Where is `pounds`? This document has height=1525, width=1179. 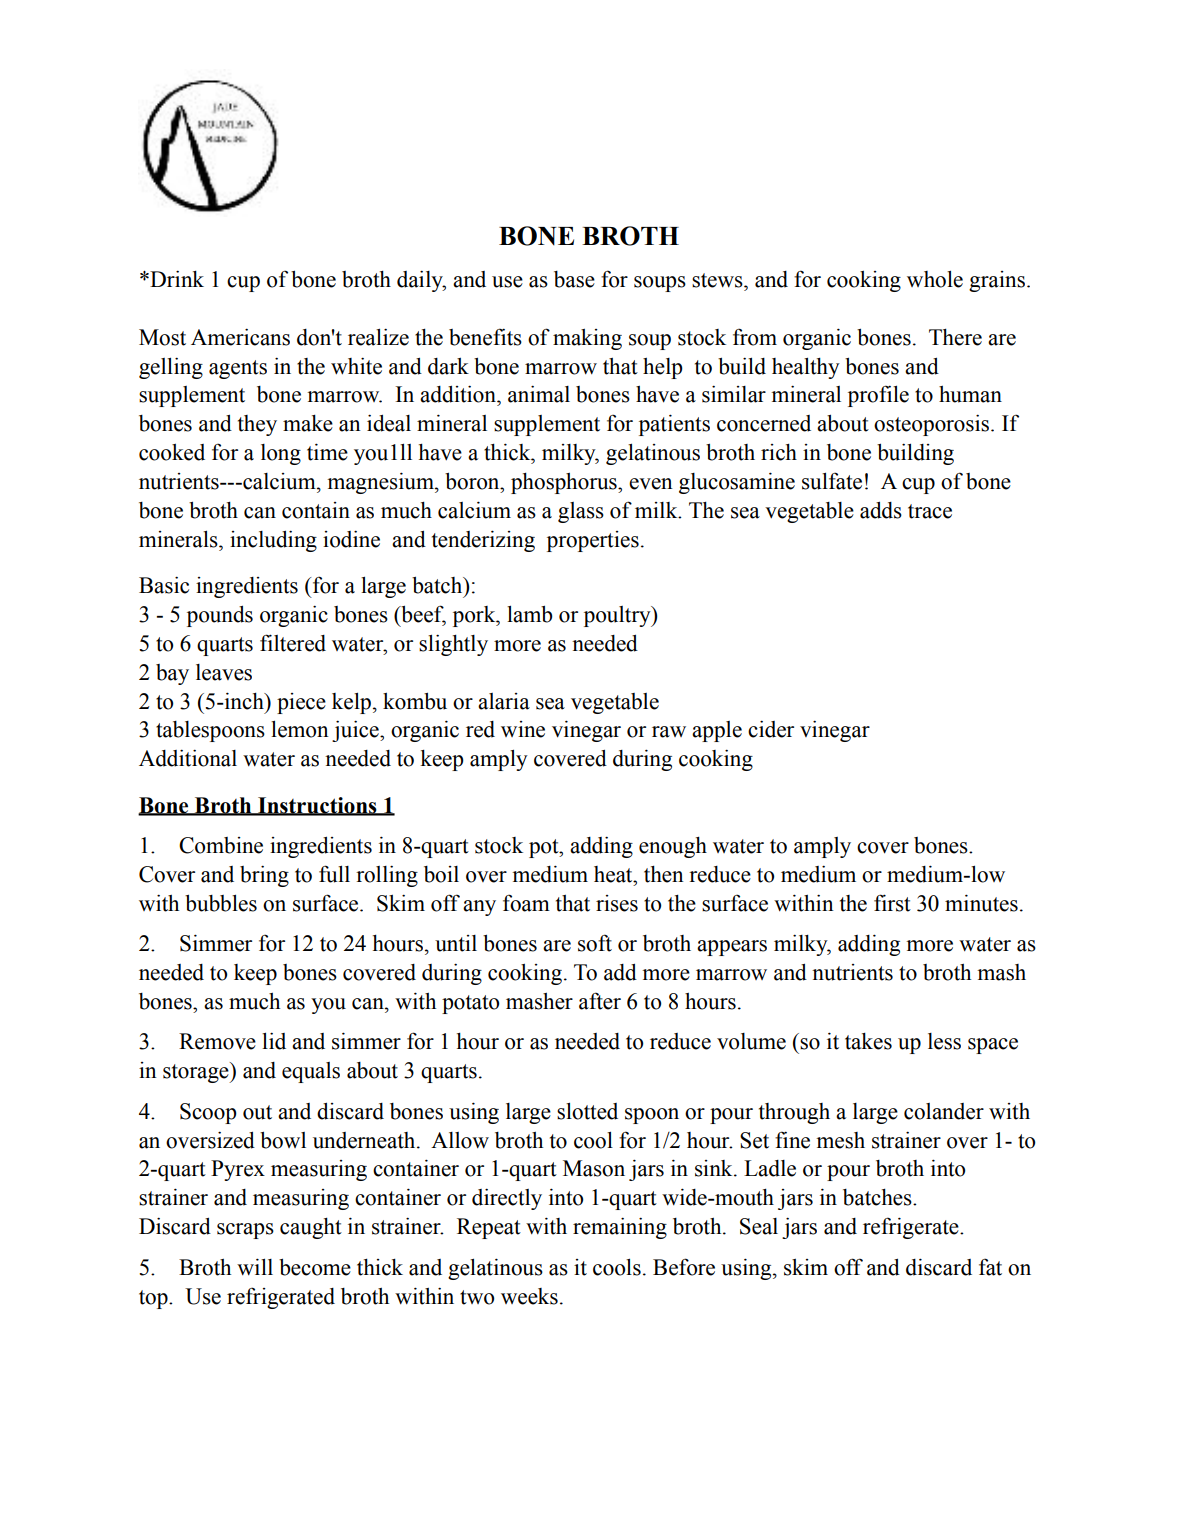 pounds is located at coordinates (220, 616).
